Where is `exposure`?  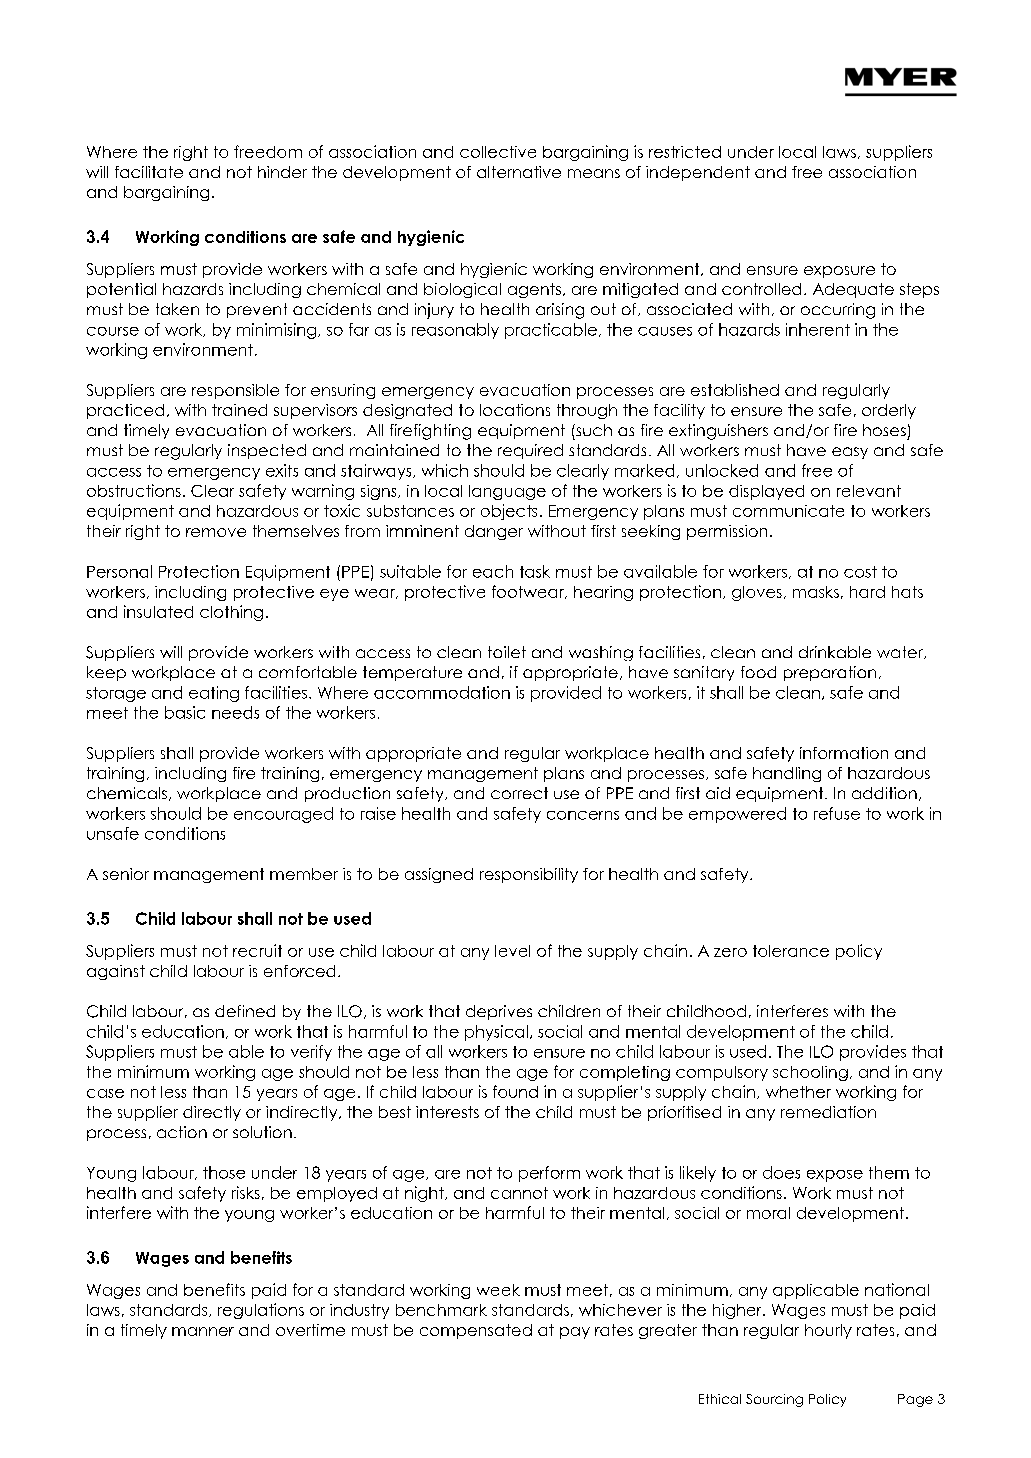
exposure is located at coordinates (839, 272).
